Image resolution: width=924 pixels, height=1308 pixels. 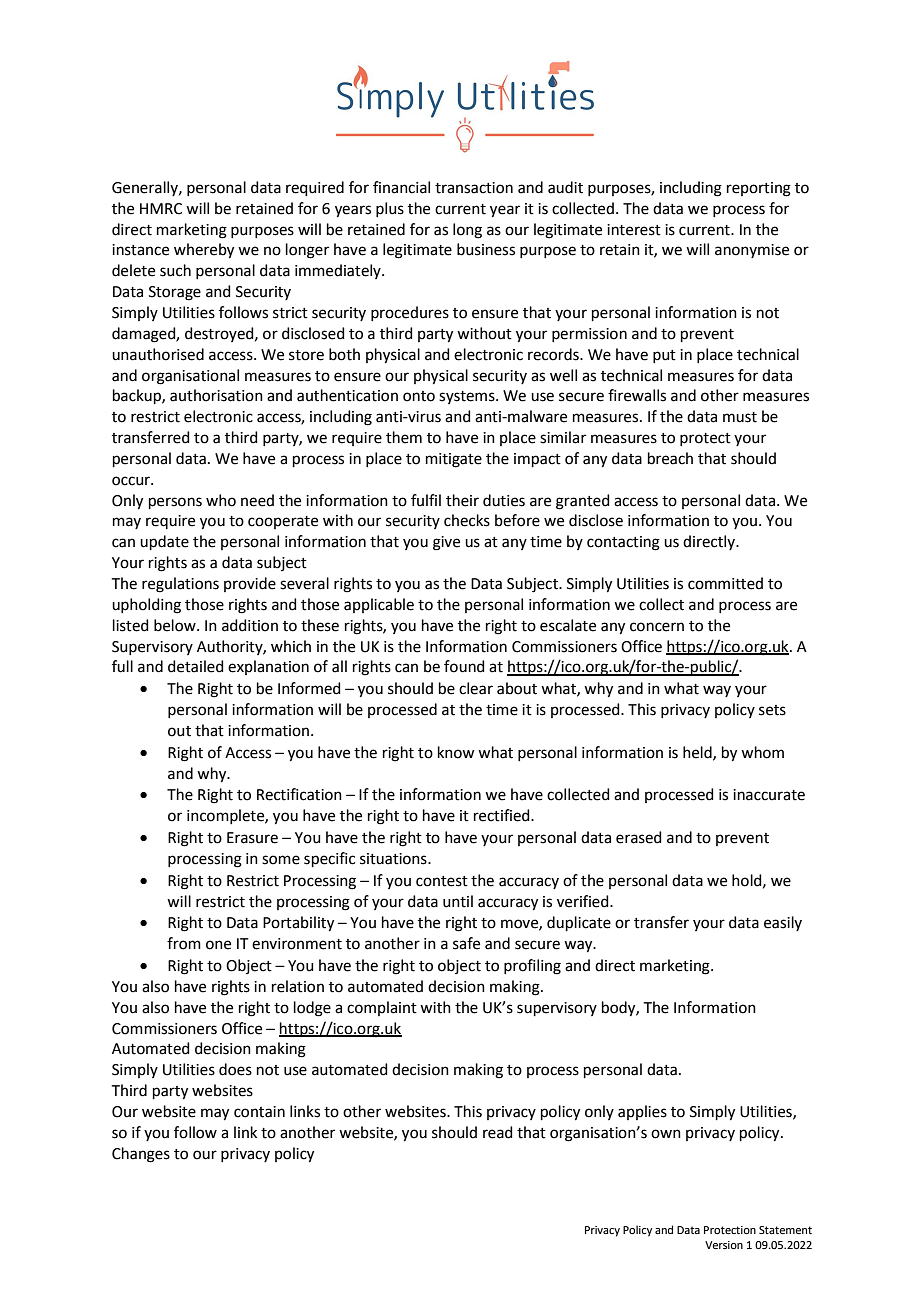 I want to click on Version, so click(x=724, y=1245).
